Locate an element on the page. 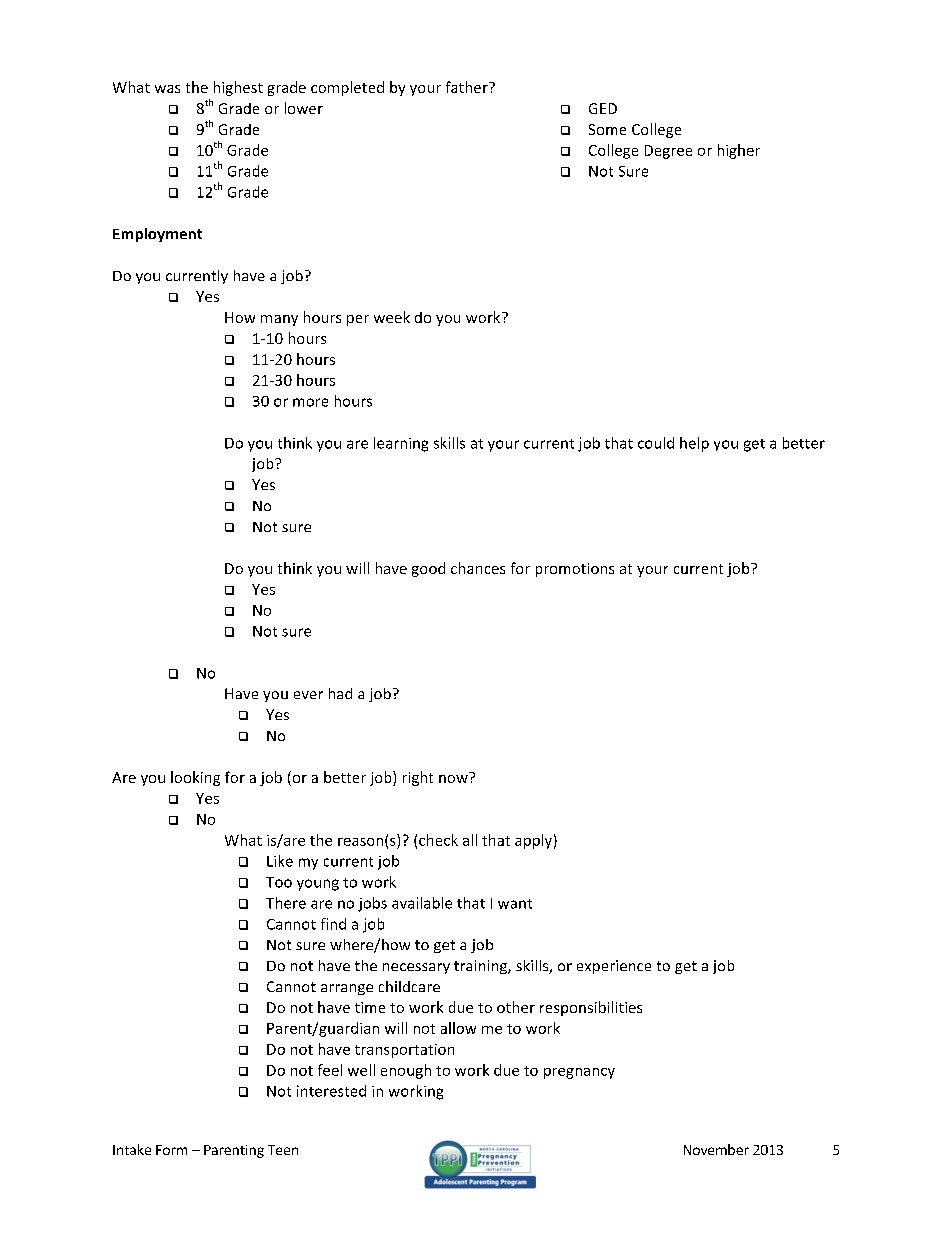  learning is located at coordinates (401, 444).
